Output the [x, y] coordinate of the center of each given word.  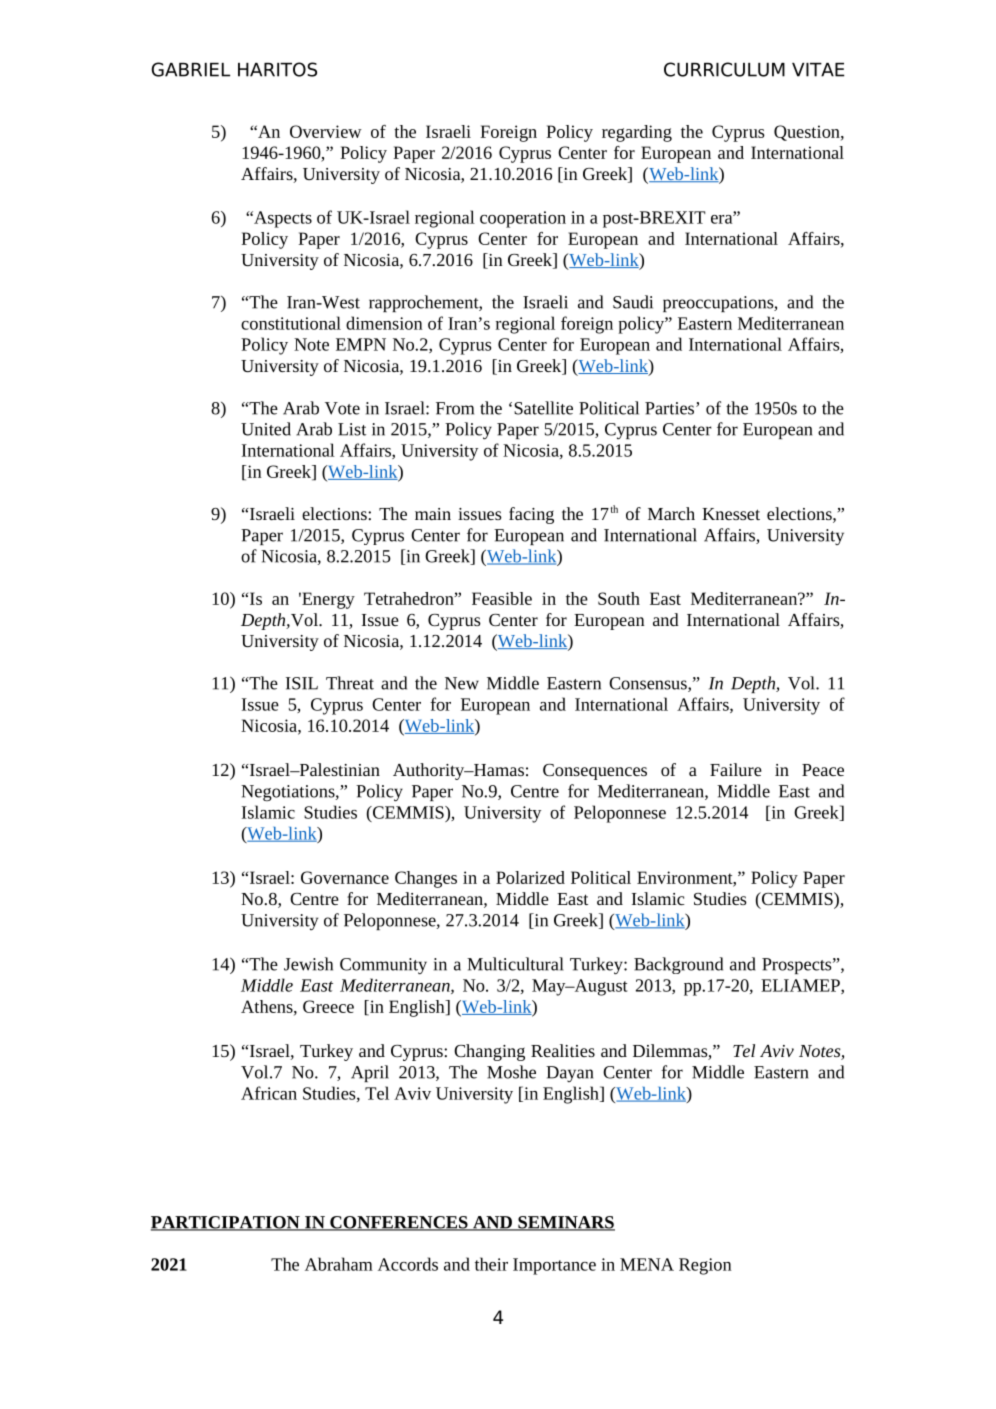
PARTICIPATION [226, 1223]
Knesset [731, 514]
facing [531, 515]
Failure [736, 769]
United [266, 429]
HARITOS [277, 69]
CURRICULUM [724, 69]
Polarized [530, 877]
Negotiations [289, 793]
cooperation [523, 219]
